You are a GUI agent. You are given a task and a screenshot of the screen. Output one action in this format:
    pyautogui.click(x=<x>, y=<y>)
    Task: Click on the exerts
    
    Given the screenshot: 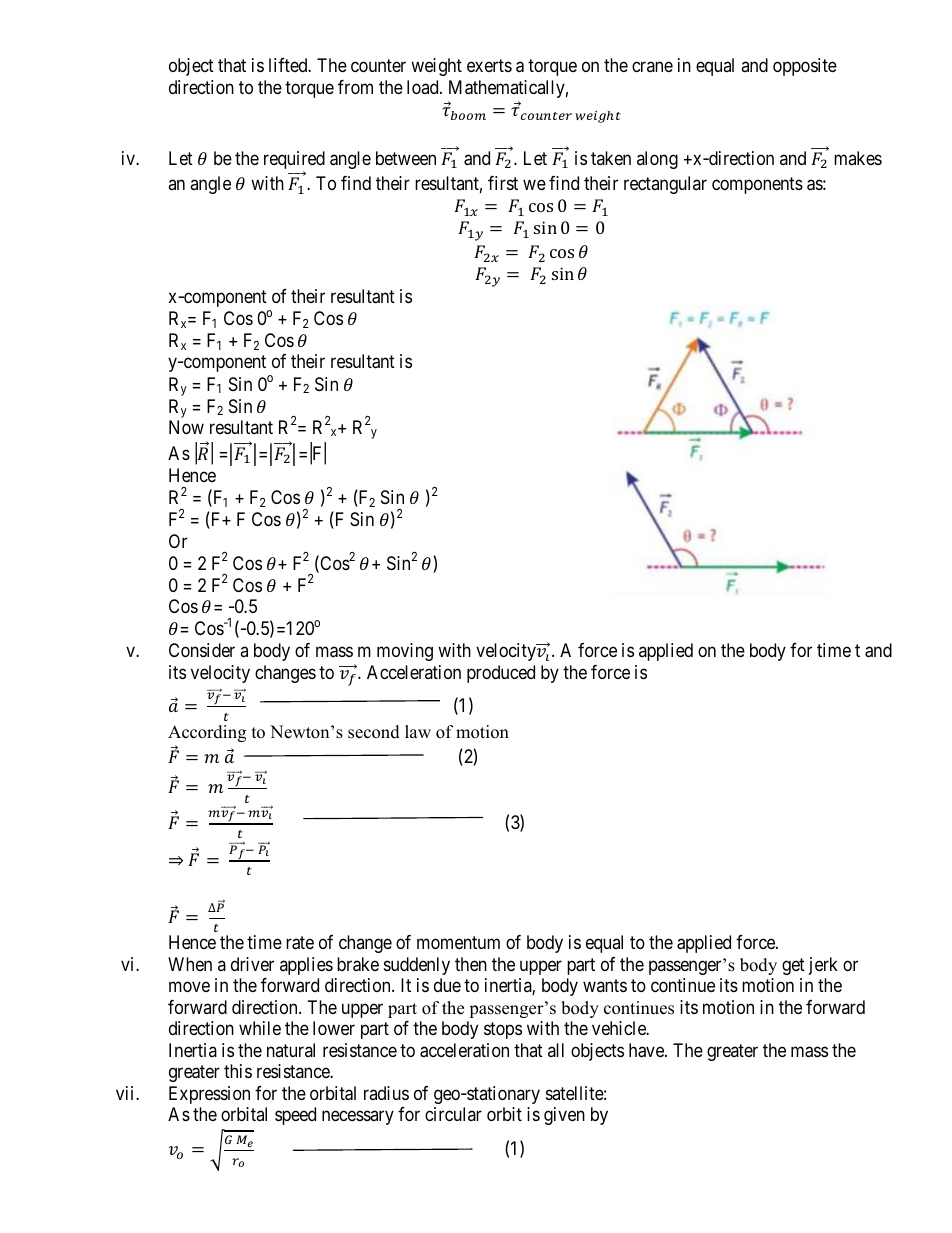 What is the action you would take?
    pyautogui.click(x=489, y=66)
